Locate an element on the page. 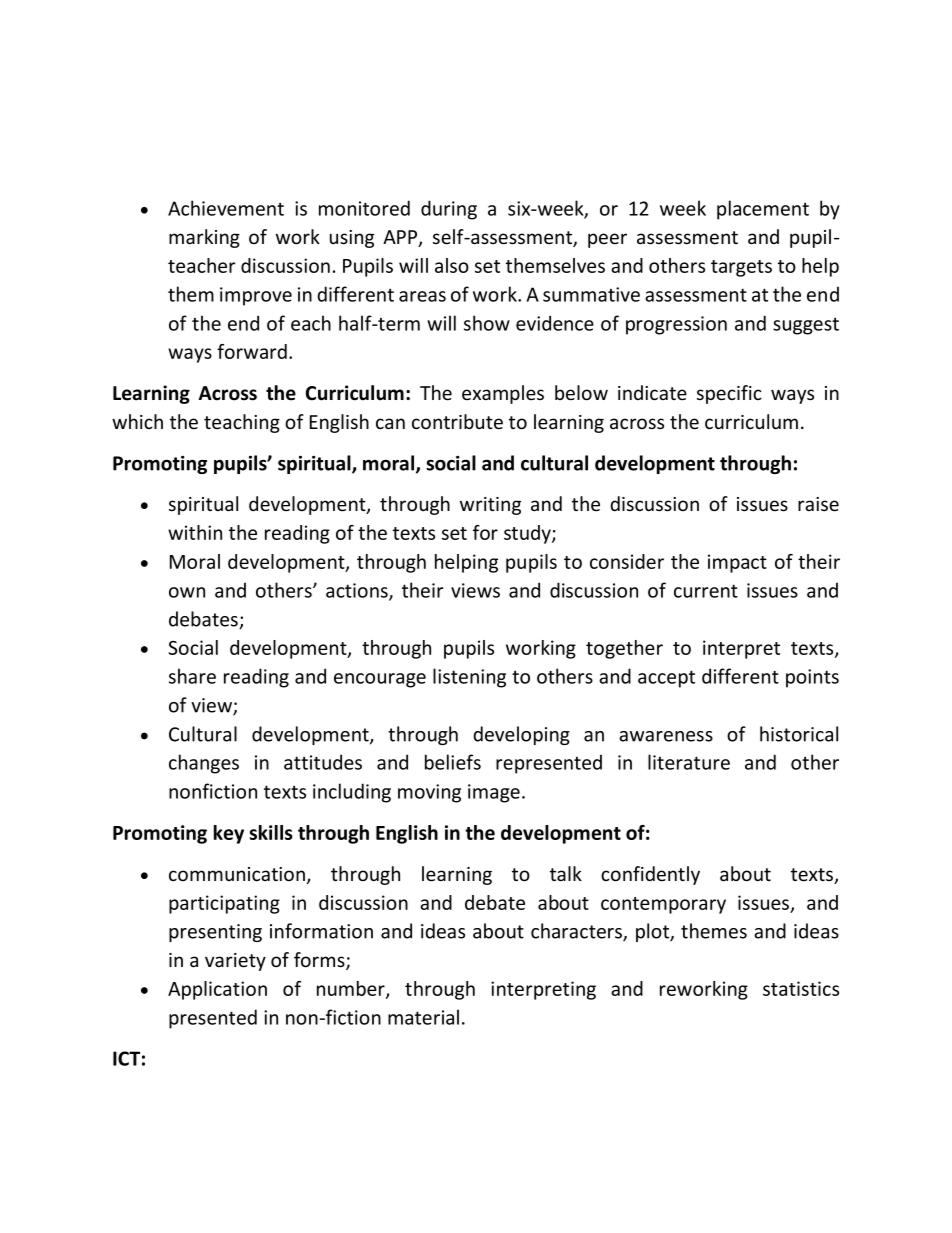 Image resolution: width=952 pixels, height=1233 pixels. own is located at coordinates (187, 592).
